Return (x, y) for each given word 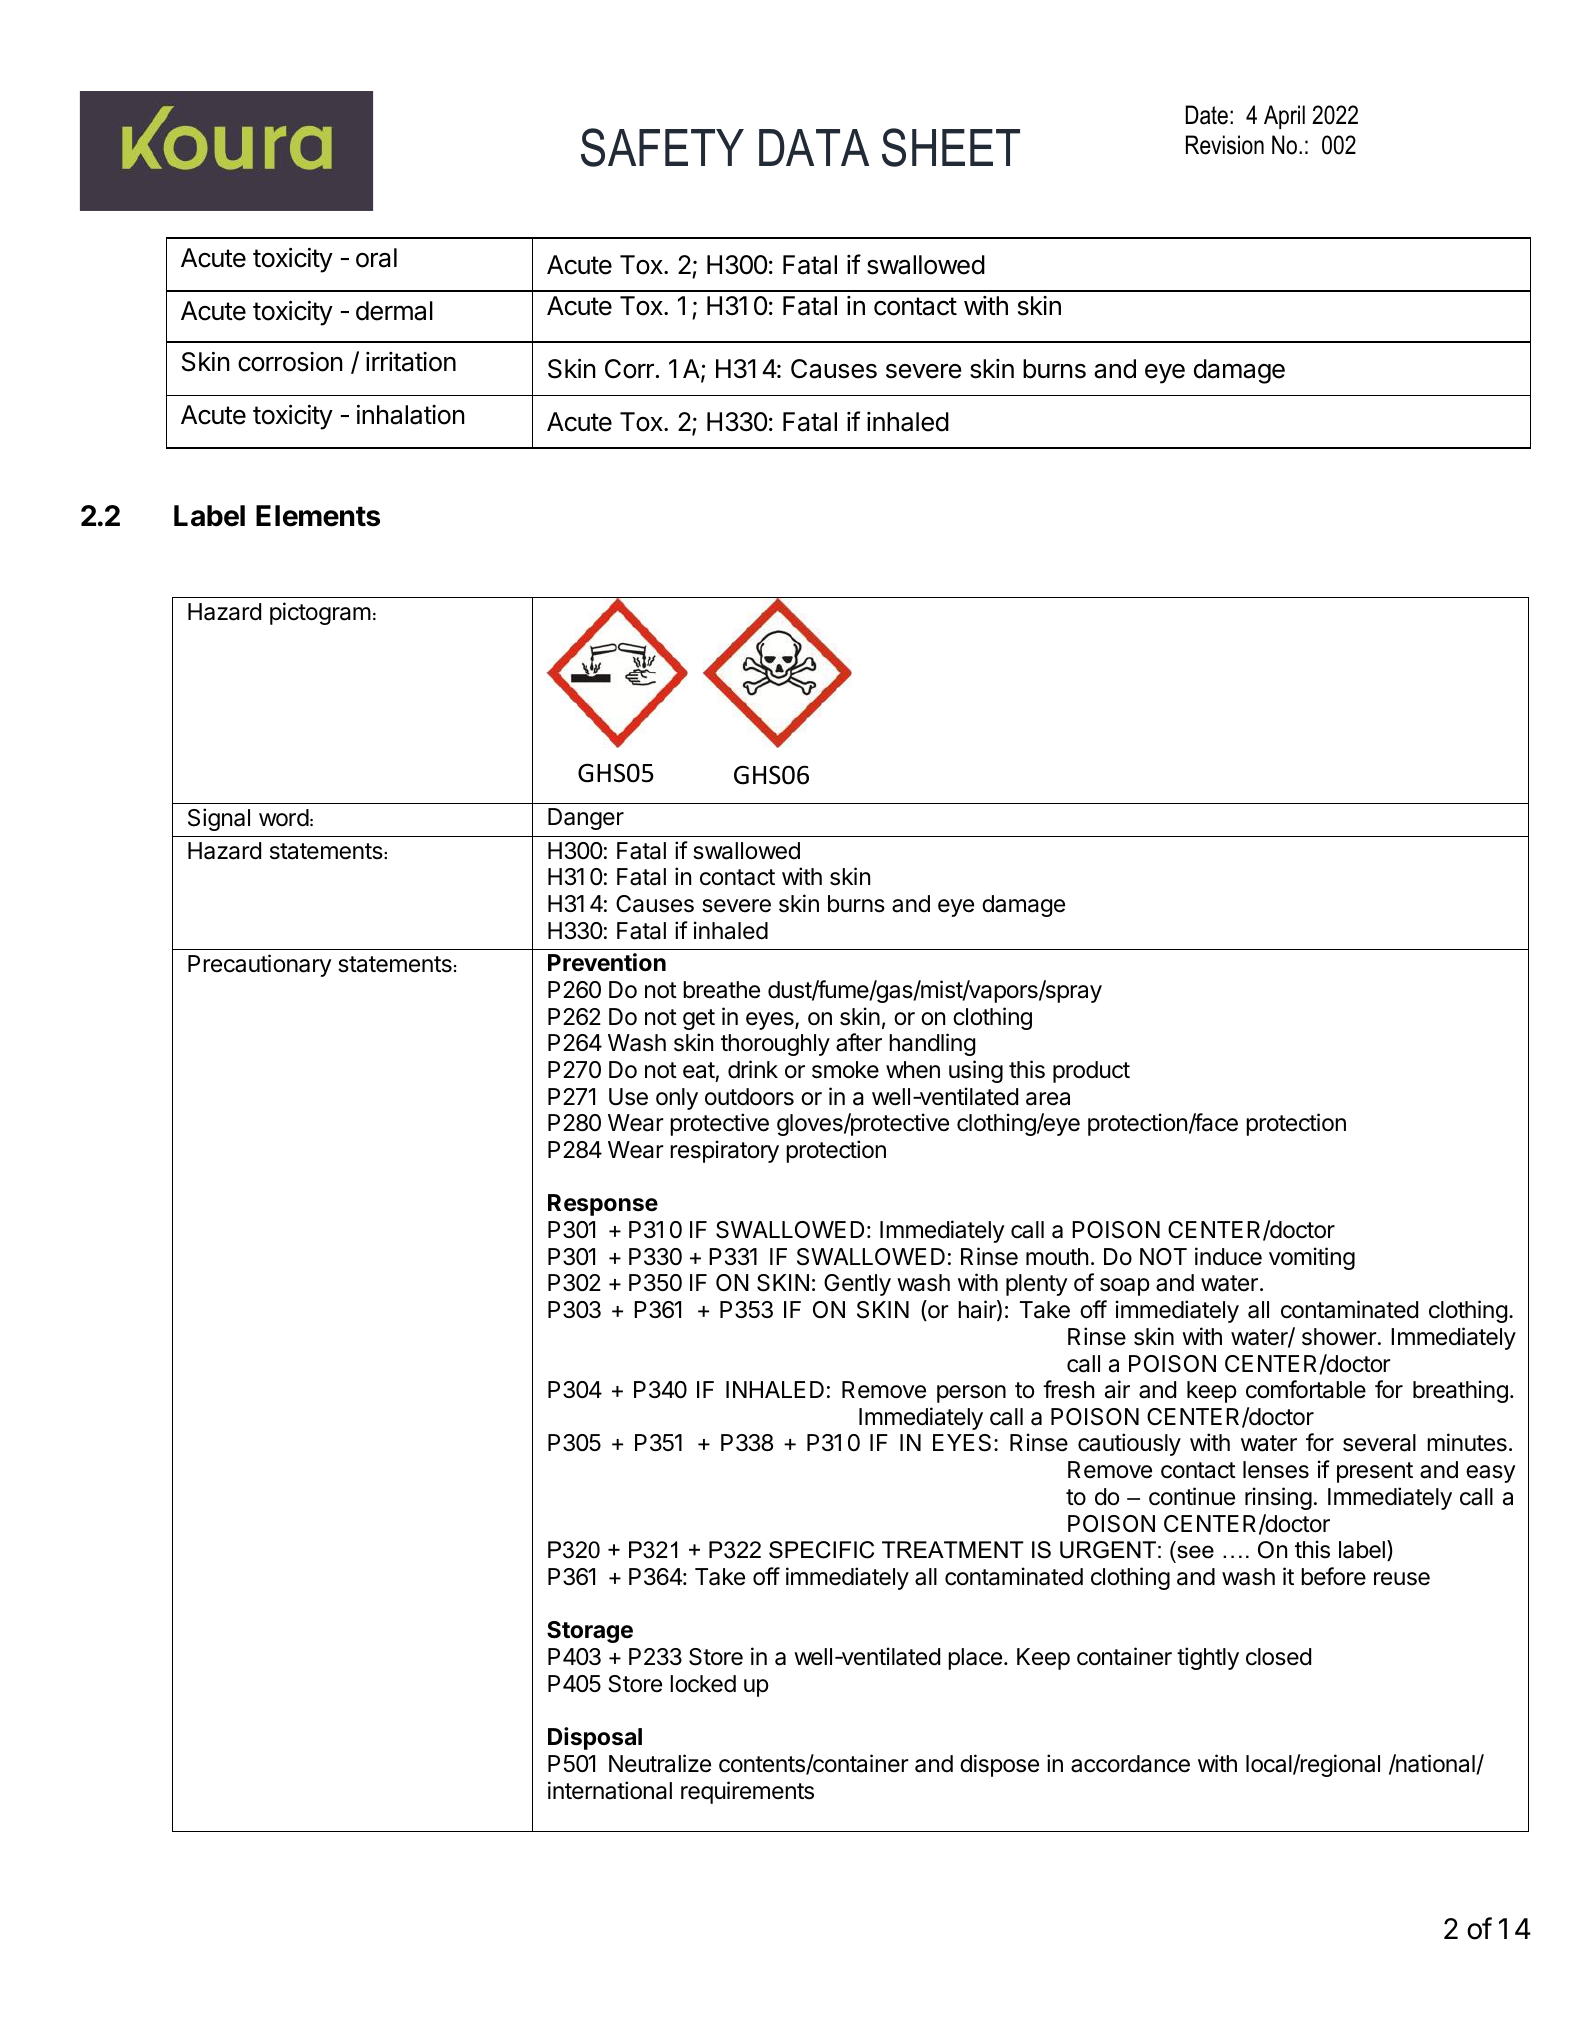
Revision (1225, 145)
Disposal (595, 1738)
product (1091, 1072)
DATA (814, 147)
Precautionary (260, 965)
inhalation (411, 415)
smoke (845, 1070)
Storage (590, 1632)
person (971, 1394)
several (1379, 1443)
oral (376, 258)
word (284, 818)
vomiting (1312, 1258)
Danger (586, 819)
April (1284, 117)
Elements (318, 516)
